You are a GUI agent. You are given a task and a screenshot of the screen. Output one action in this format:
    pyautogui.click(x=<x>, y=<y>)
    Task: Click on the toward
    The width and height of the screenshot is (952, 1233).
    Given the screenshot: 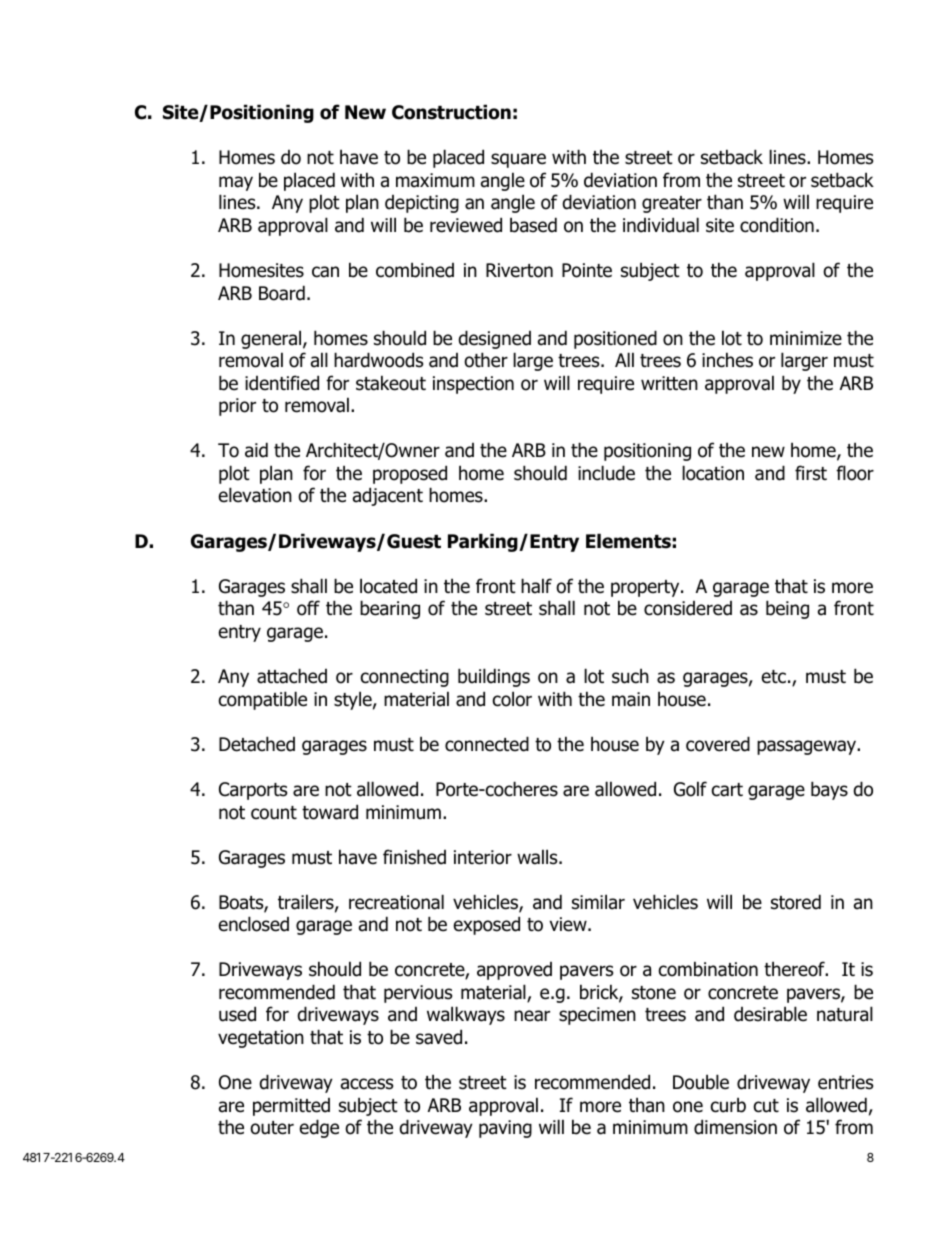 What is the action you would take?
    pyautogui.click(x=330, y=812)
